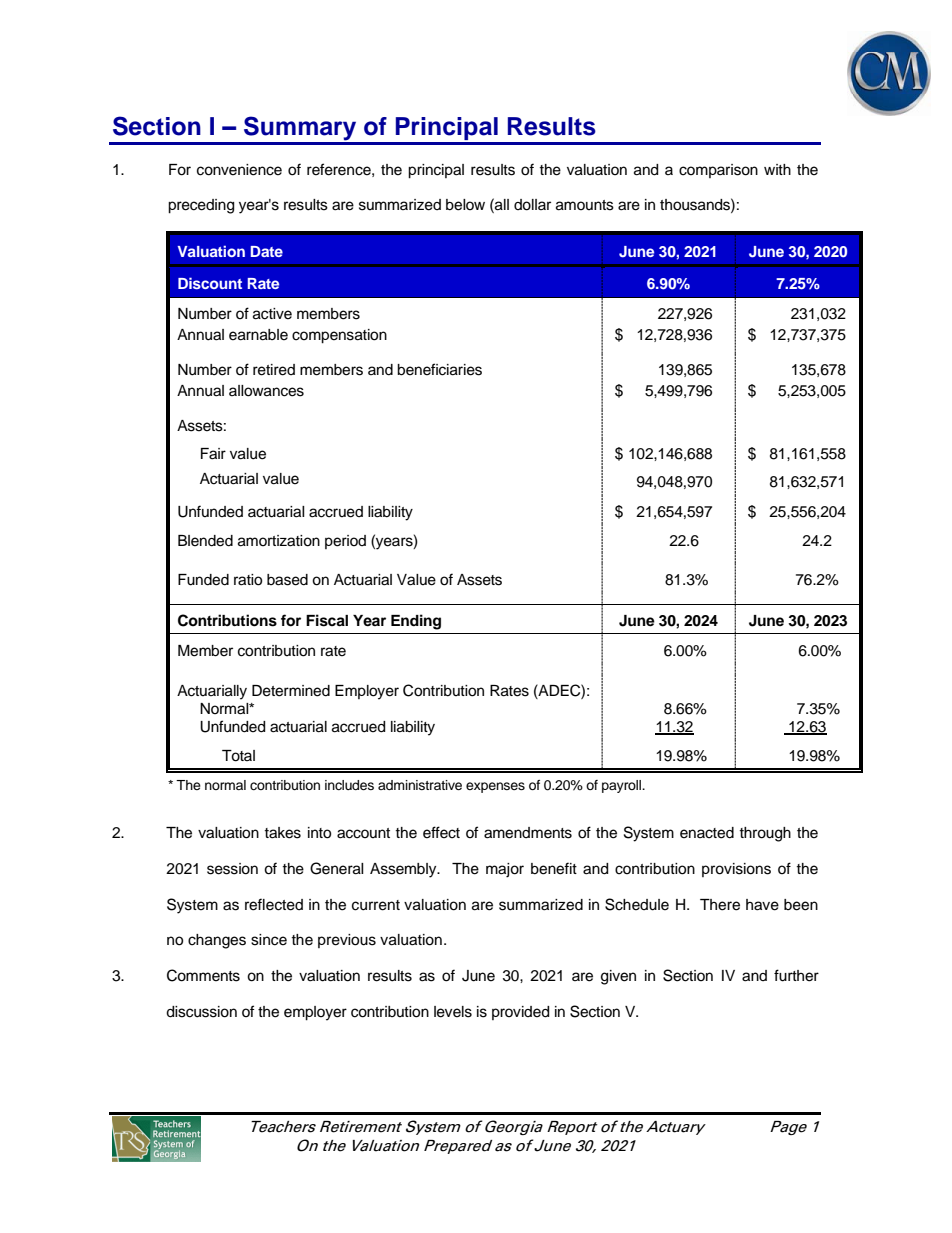  I want to click on expenses, so click(495, 787).
